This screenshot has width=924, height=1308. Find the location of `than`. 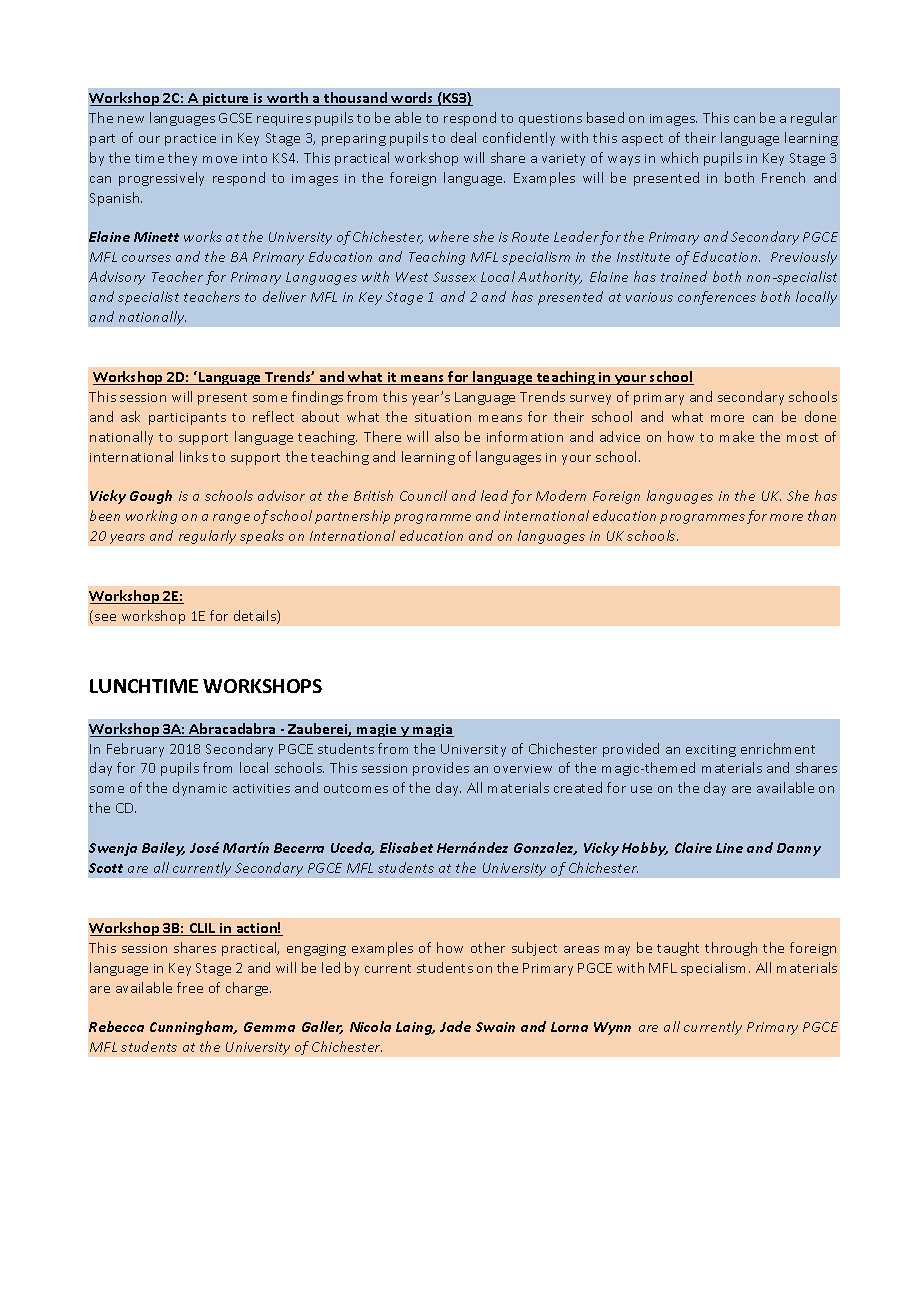

than is located at coordinates (822, 515).
